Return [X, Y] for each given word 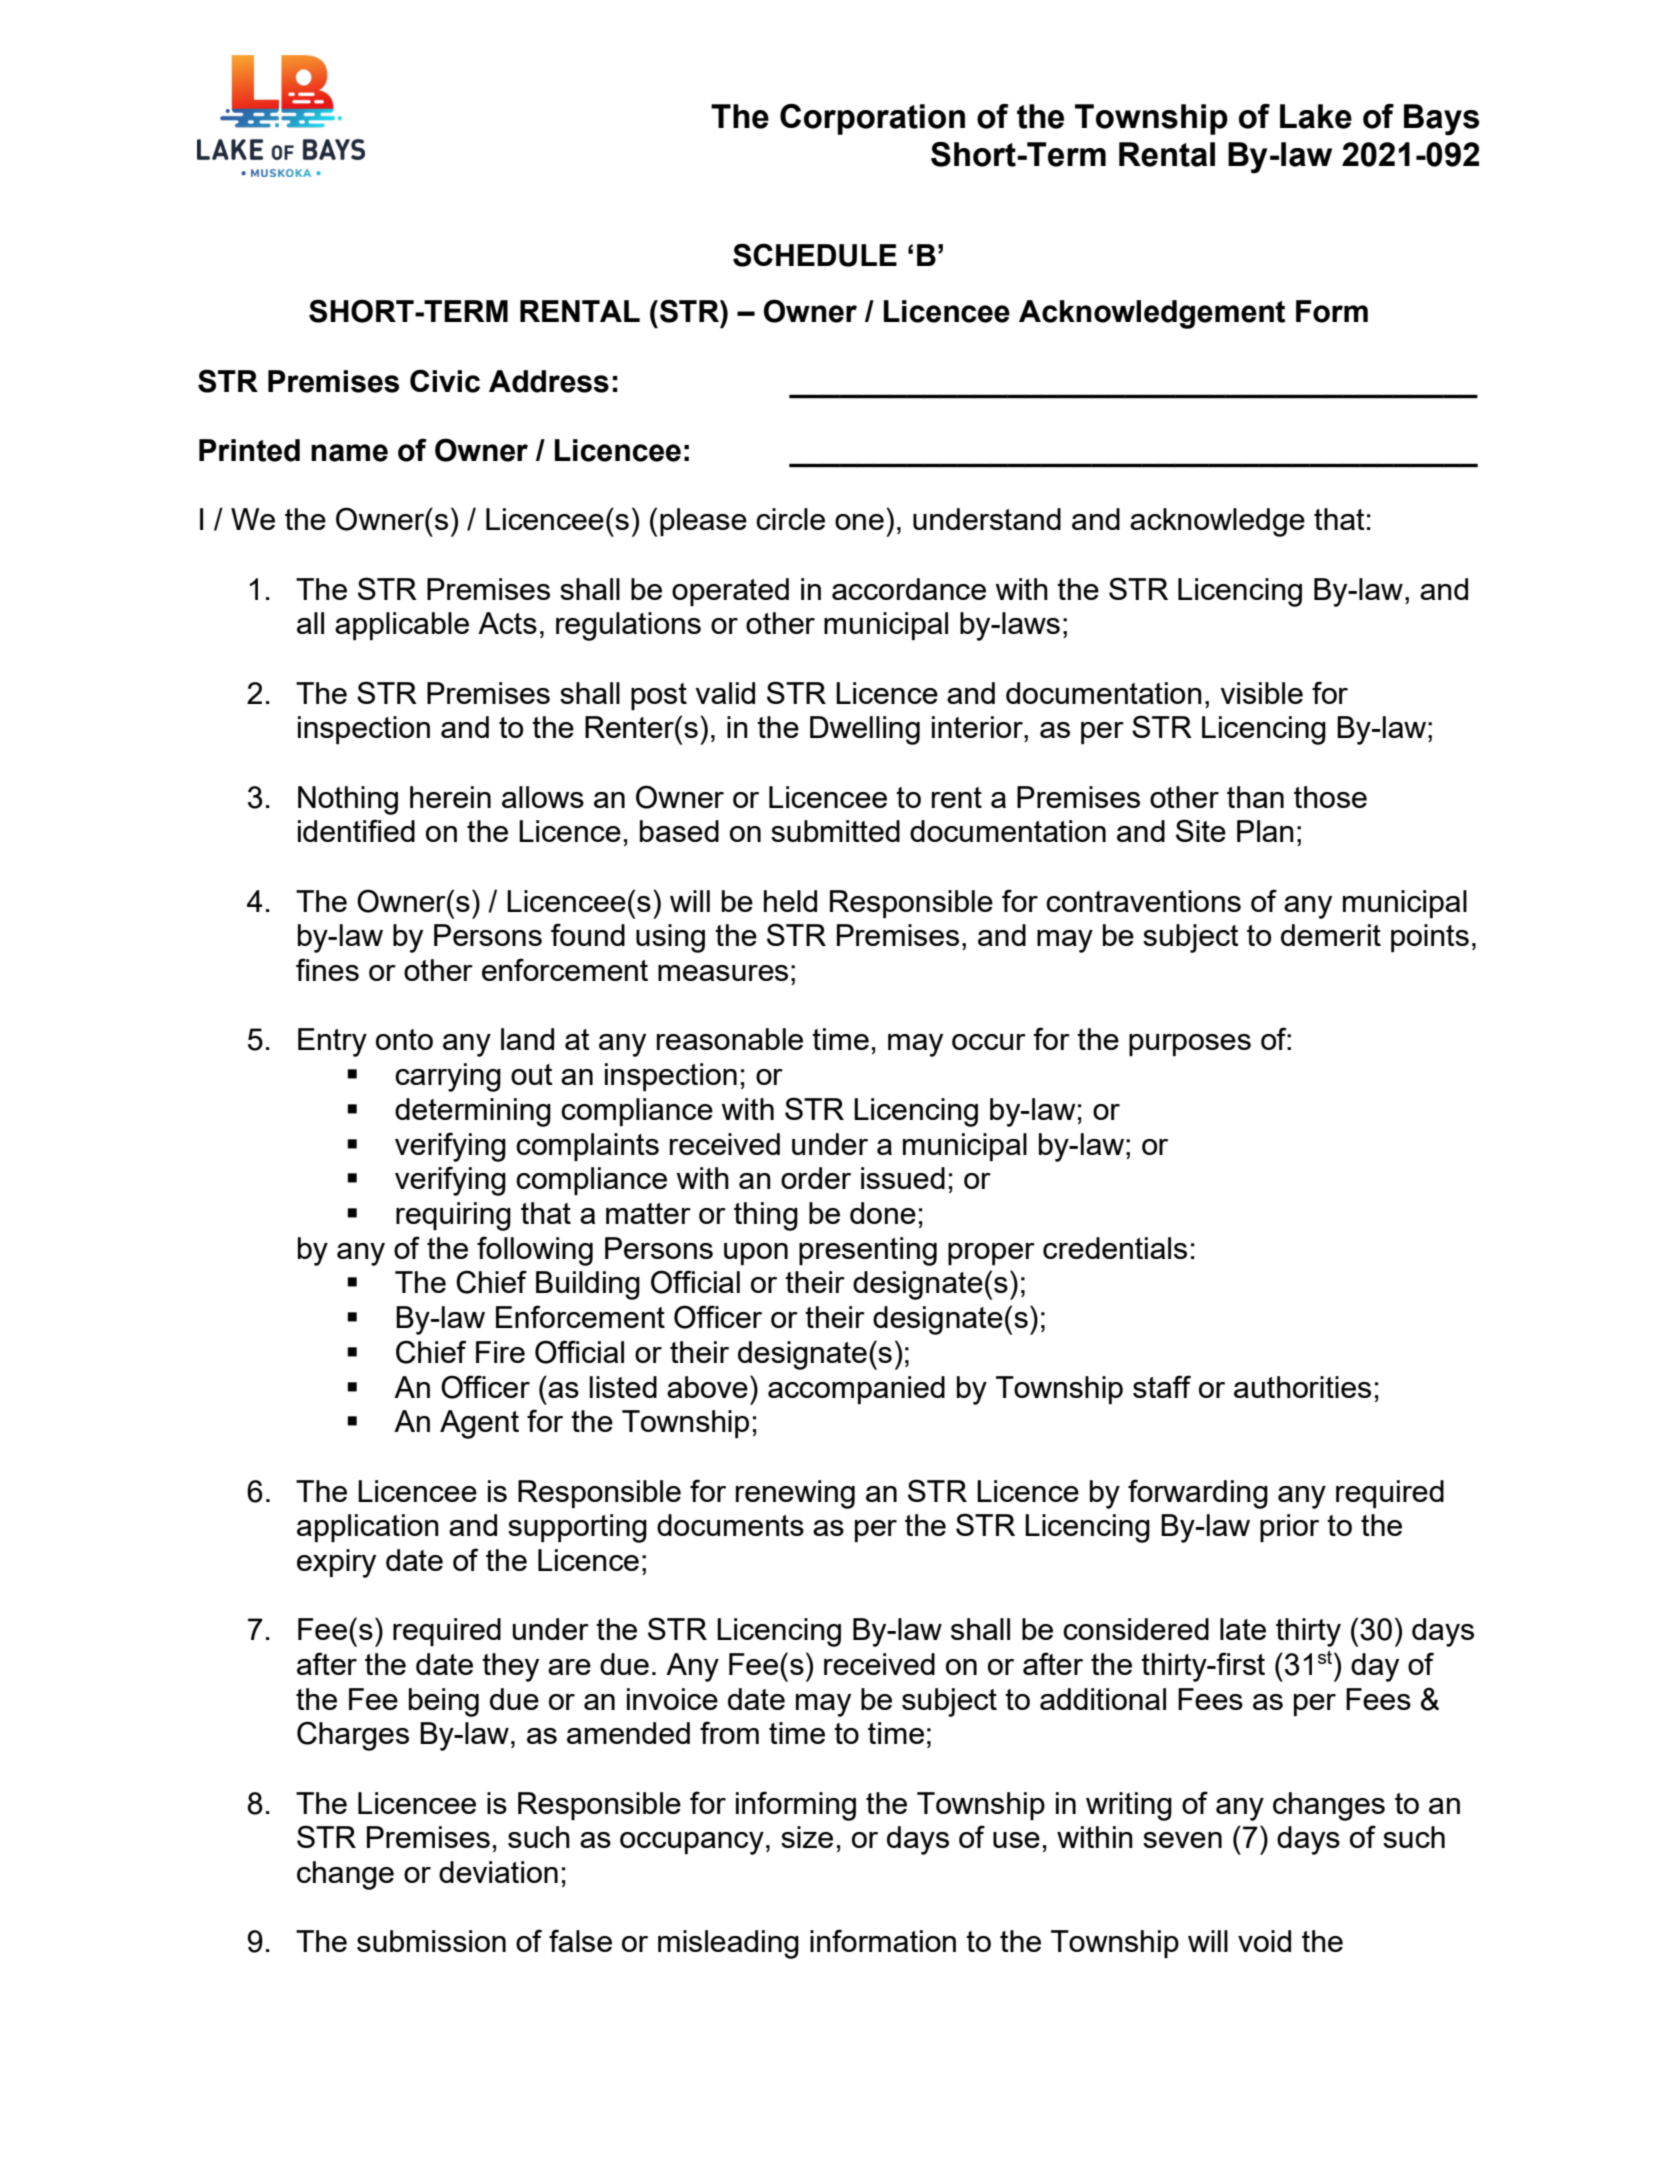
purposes [1190, 1045]
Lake [1316, 116]
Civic [445, 381]
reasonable [730, 1039]
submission [431, 1941]
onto [404, 1039]
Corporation [872, 119]
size [807, 1837]
